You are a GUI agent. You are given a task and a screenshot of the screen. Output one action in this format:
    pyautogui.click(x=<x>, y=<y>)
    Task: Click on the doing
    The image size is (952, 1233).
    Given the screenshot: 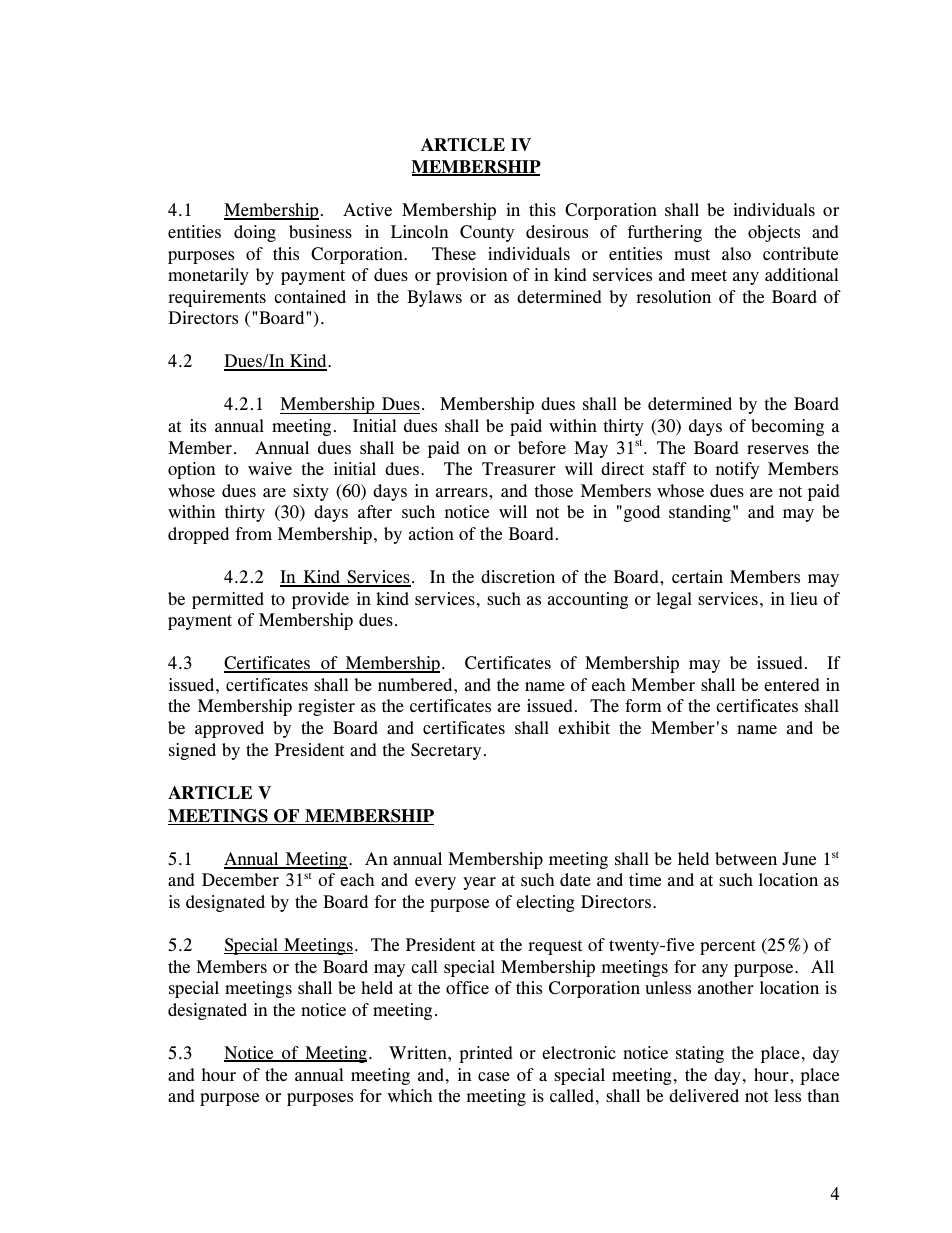 What is the action you would take?
    pyautogui.click(x=255, y=233)
